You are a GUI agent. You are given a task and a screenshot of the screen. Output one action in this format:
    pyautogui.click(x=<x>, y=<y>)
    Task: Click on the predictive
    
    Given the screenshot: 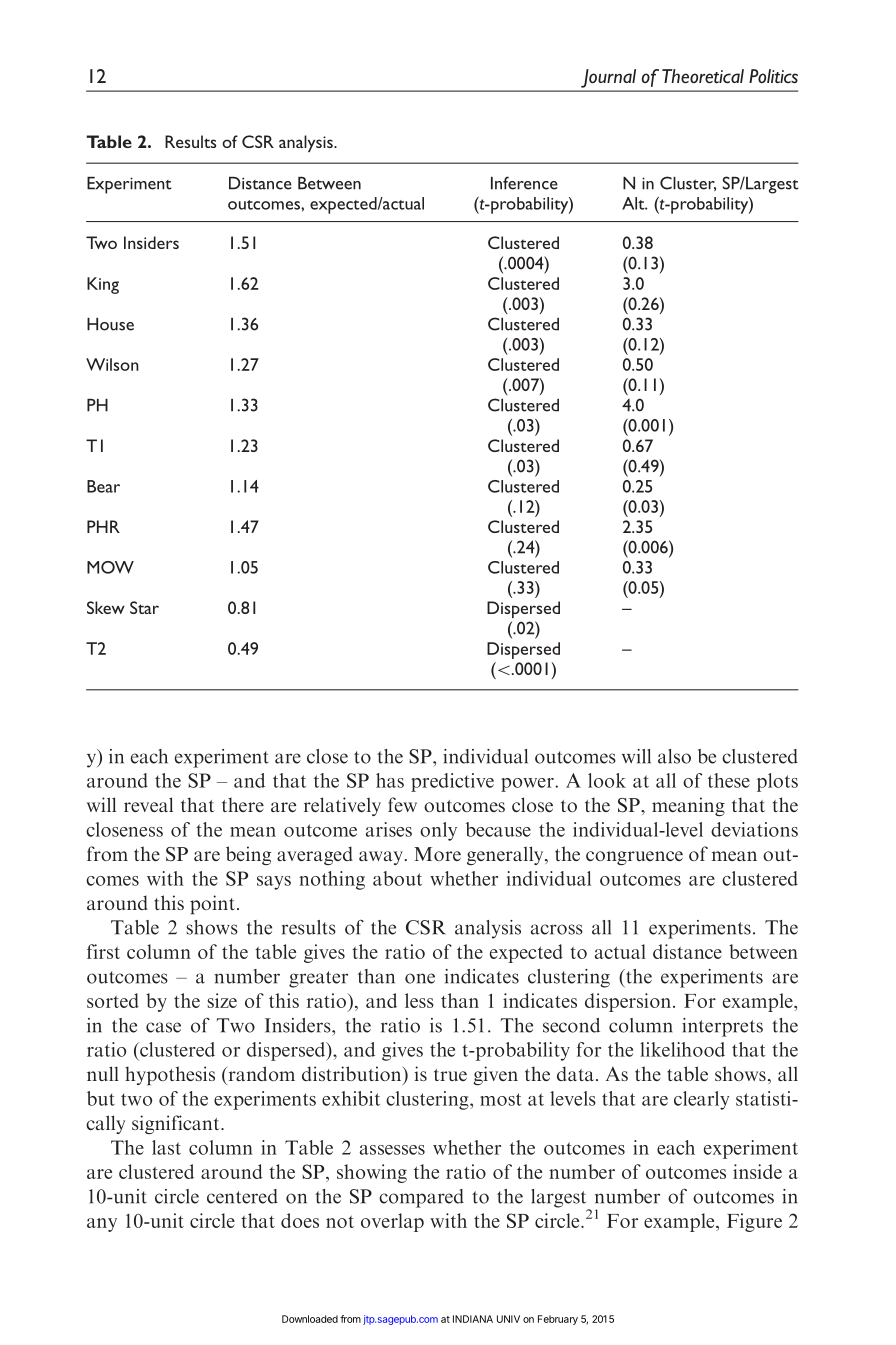 What is the action you would take?
    pyautogui.click(x=452, y=782)
